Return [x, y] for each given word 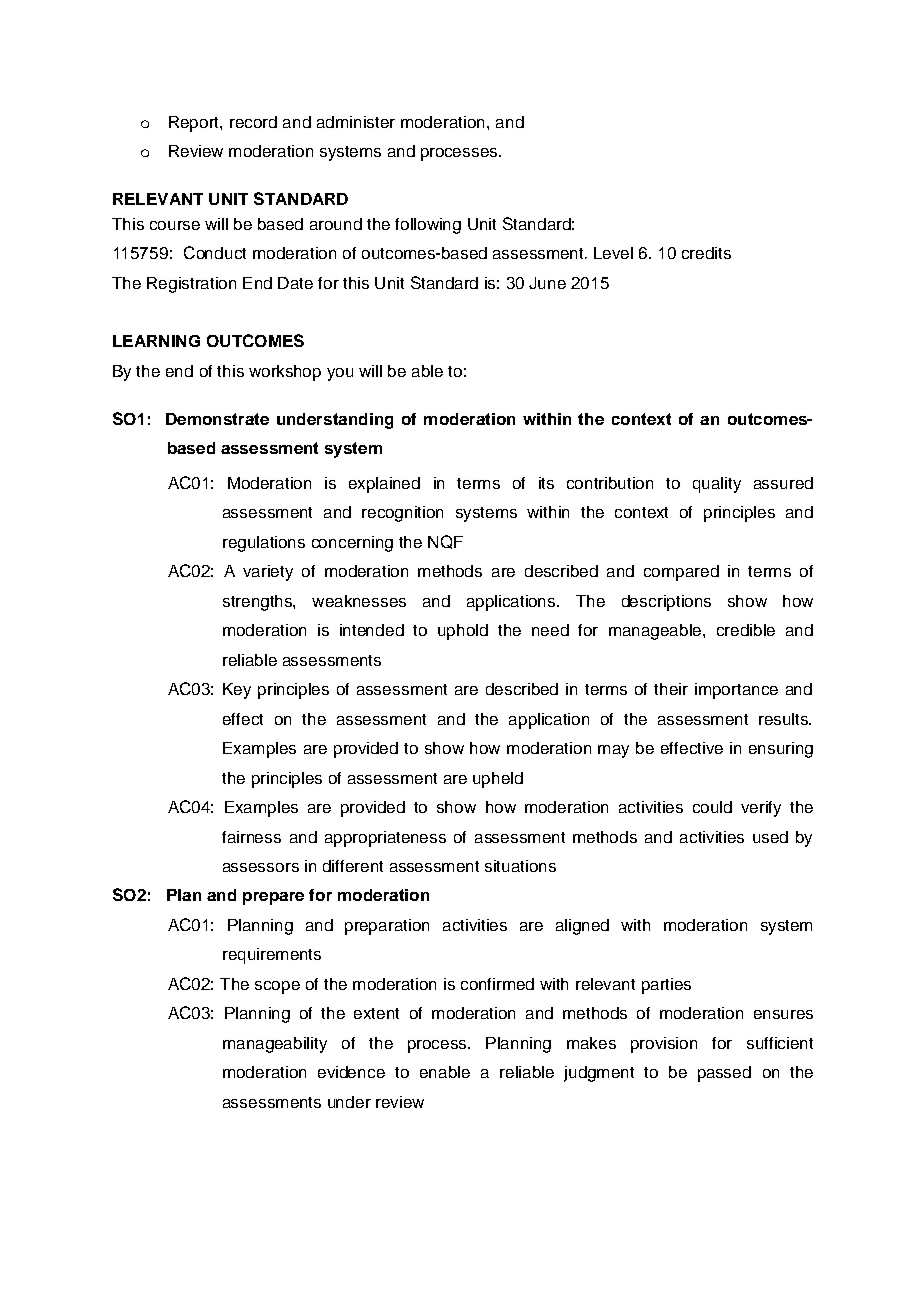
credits [706, 253]
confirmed [497, 984]
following [428, 226]
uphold [463, 632]
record [253, 122]
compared [681, 573]
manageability [275, 1045]
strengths [258, 603]
